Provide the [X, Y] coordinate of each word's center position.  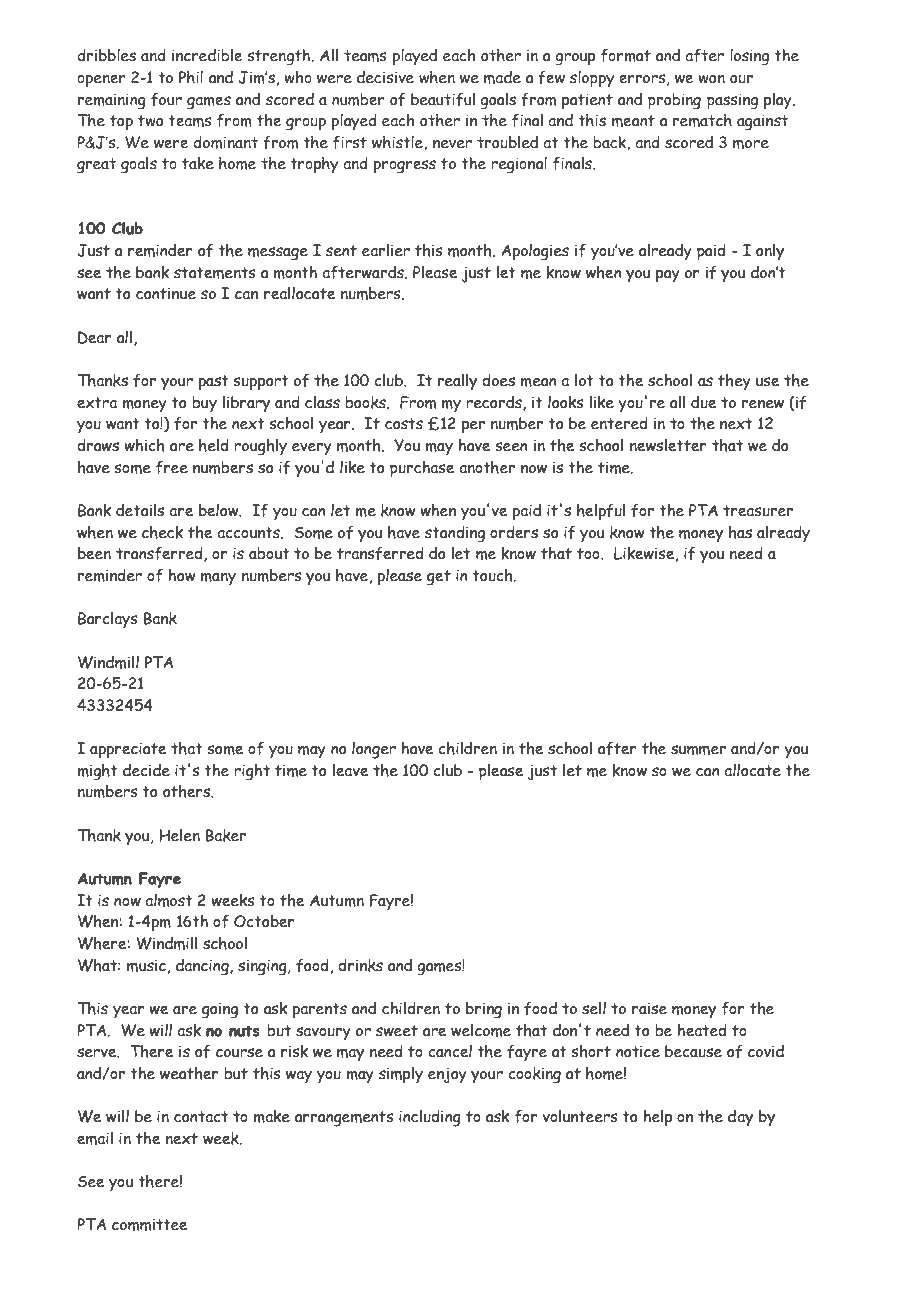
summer [698, 750]
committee [150, 1224]
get [439, 577]
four [166, 99]
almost [169, 900]
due [704, 402]
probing [674, 101]
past [214, 382]
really [457, 381]
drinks [360, 965]
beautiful [443, 99]
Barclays [108, 620]
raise [649, 1008]
